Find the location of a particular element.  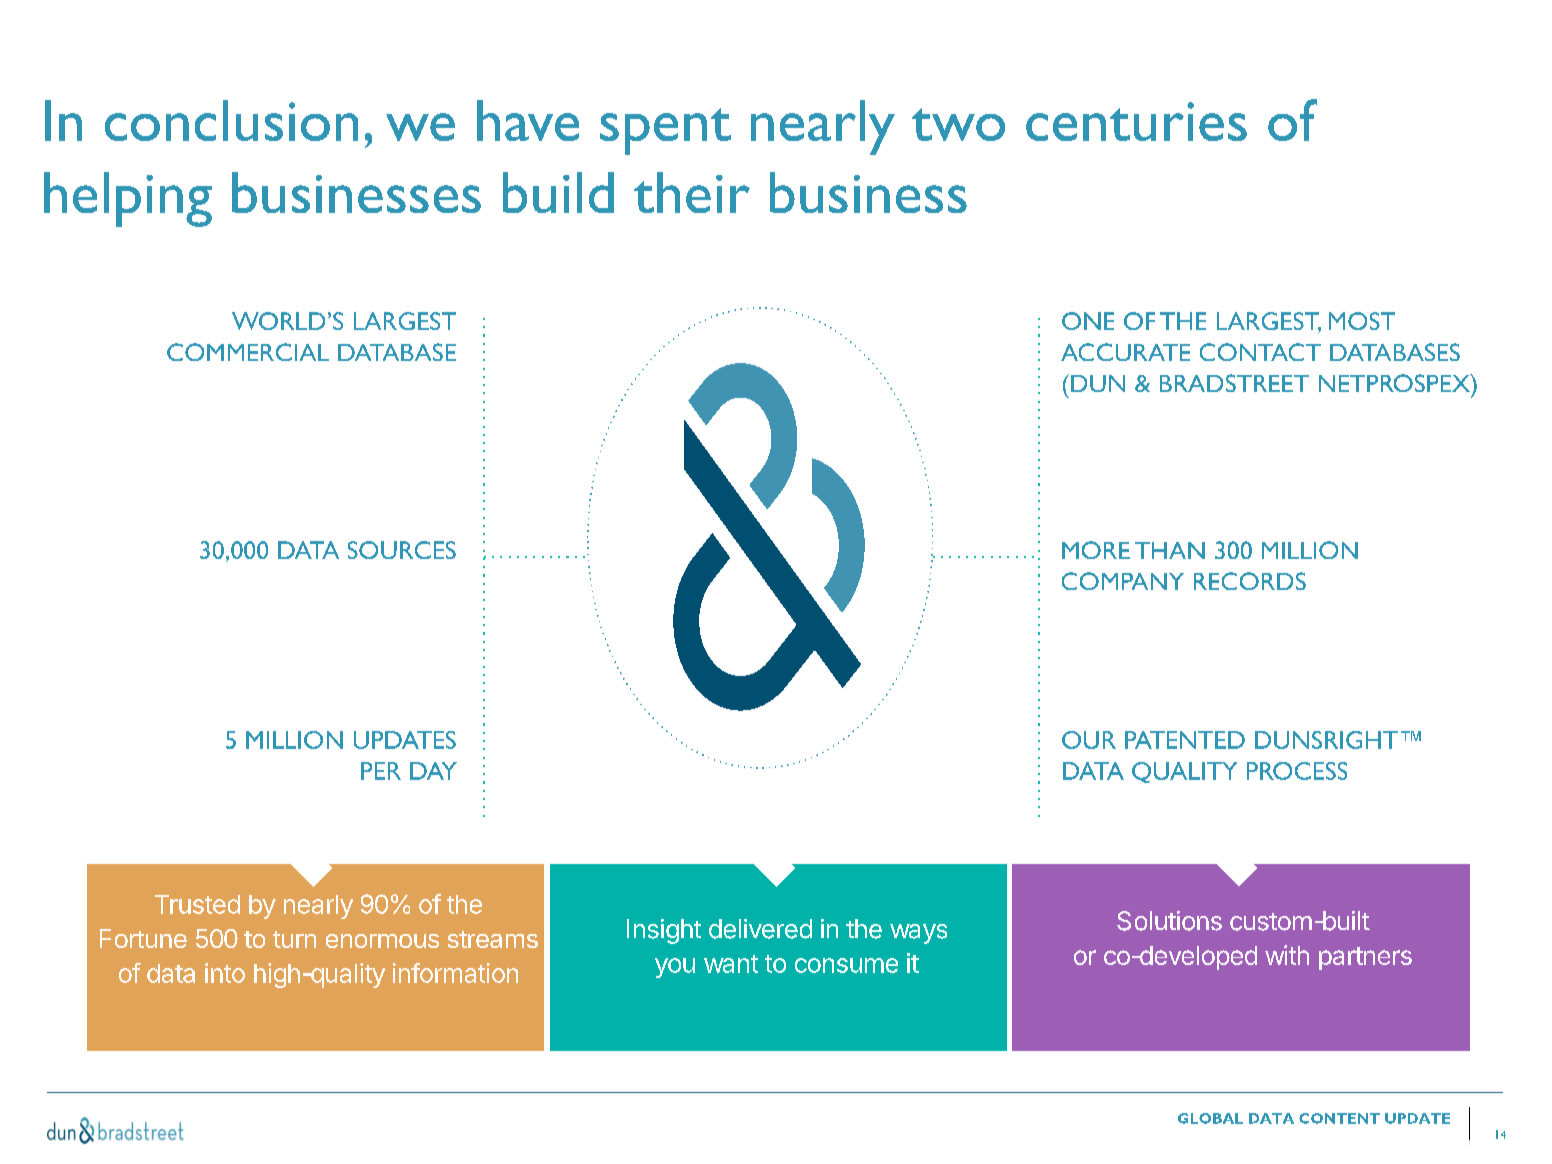

Solutions is located at coordinates (1169, 921).
